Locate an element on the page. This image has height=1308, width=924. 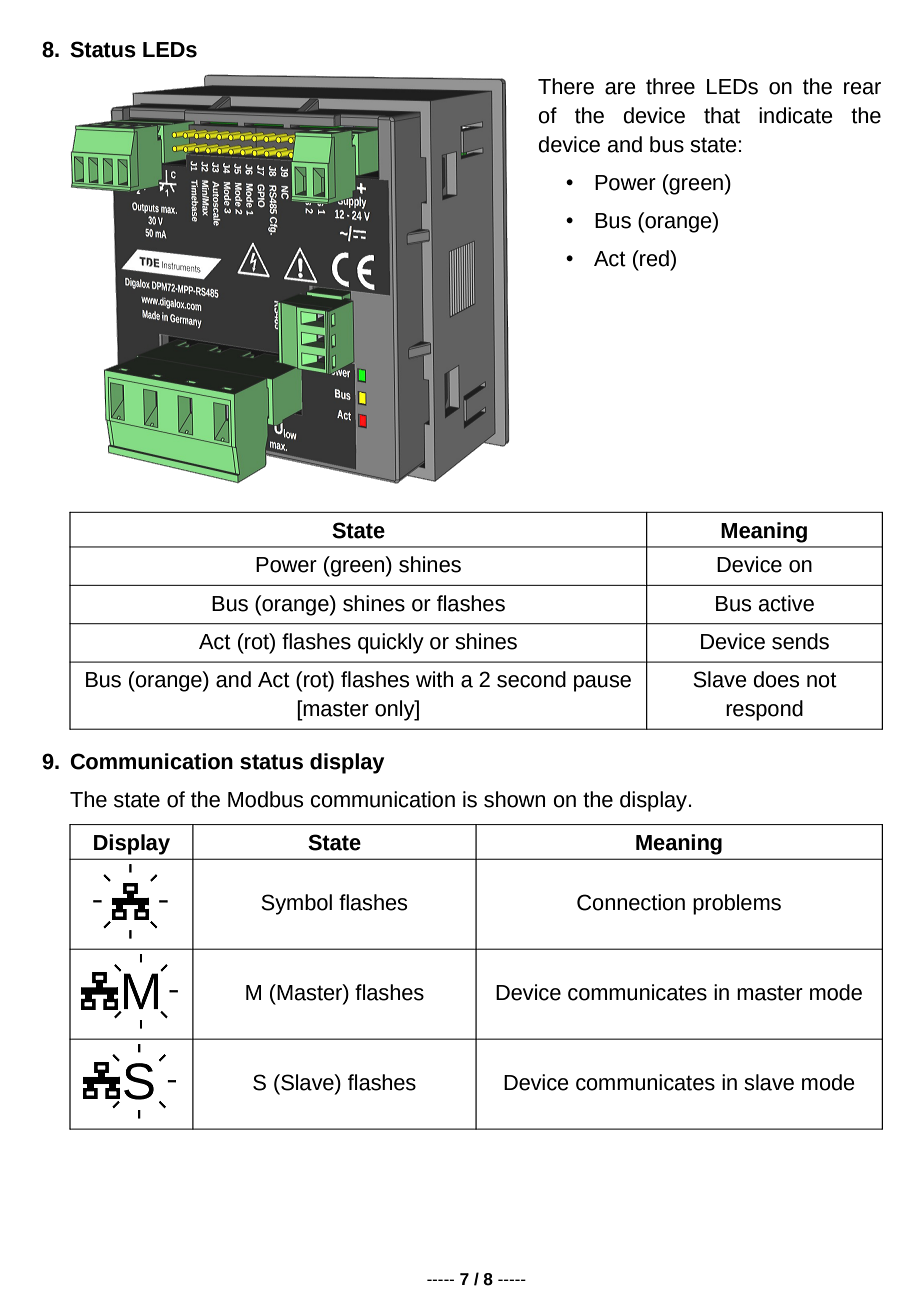
There is located at coordinates (566, 86).
